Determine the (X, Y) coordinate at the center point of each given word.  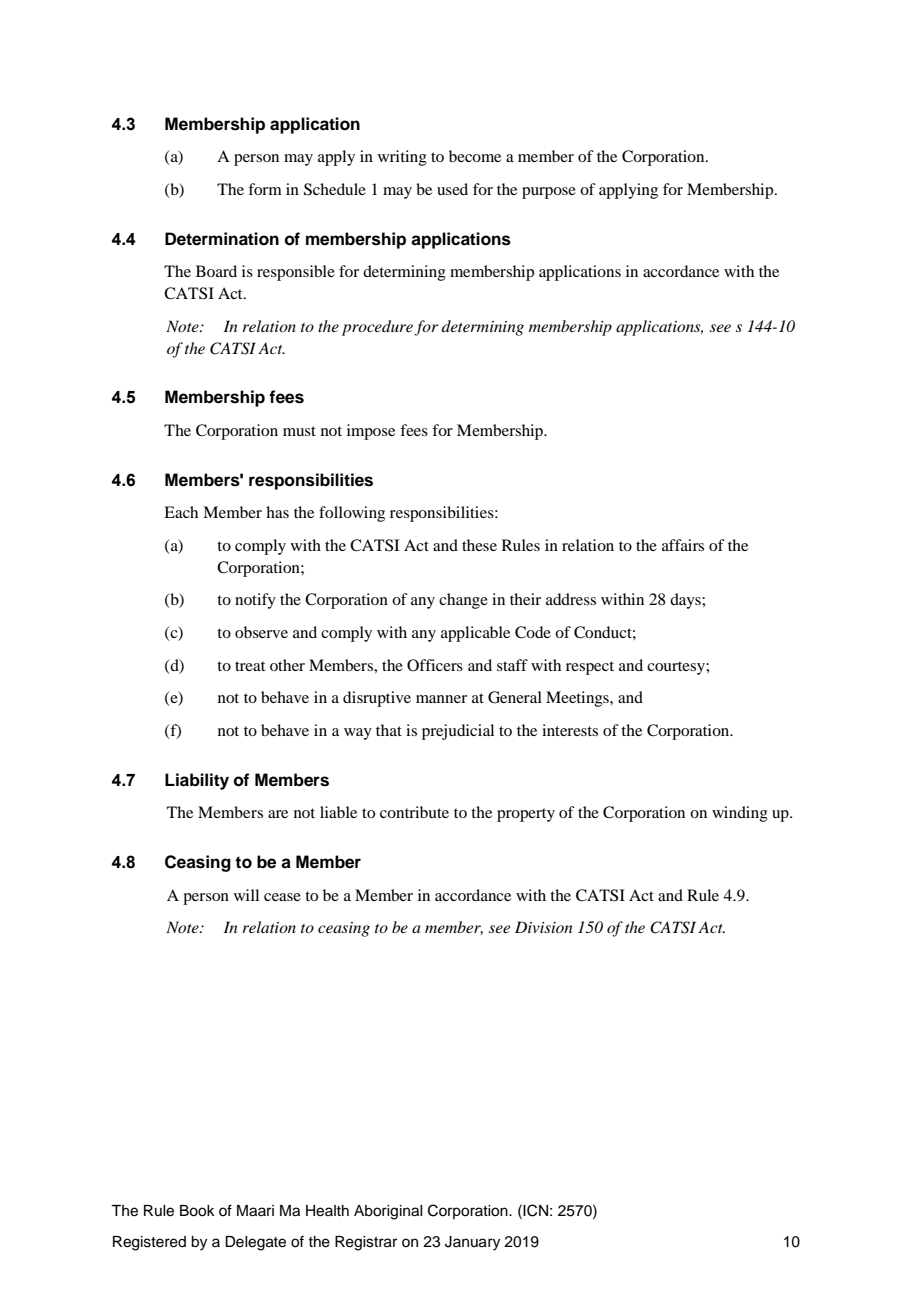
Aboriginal (388, 1212)
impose (371, 432)
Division (544, 927)
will (246, 895)
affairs (683, 545)
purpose (549, 193)
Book (197, 1211)
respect (590, 668)
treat (250, 666)
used (452, 189)
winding (740, 814)
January (472, 1243)
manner (441, 699)
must (299, 431)
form (265, 189)
